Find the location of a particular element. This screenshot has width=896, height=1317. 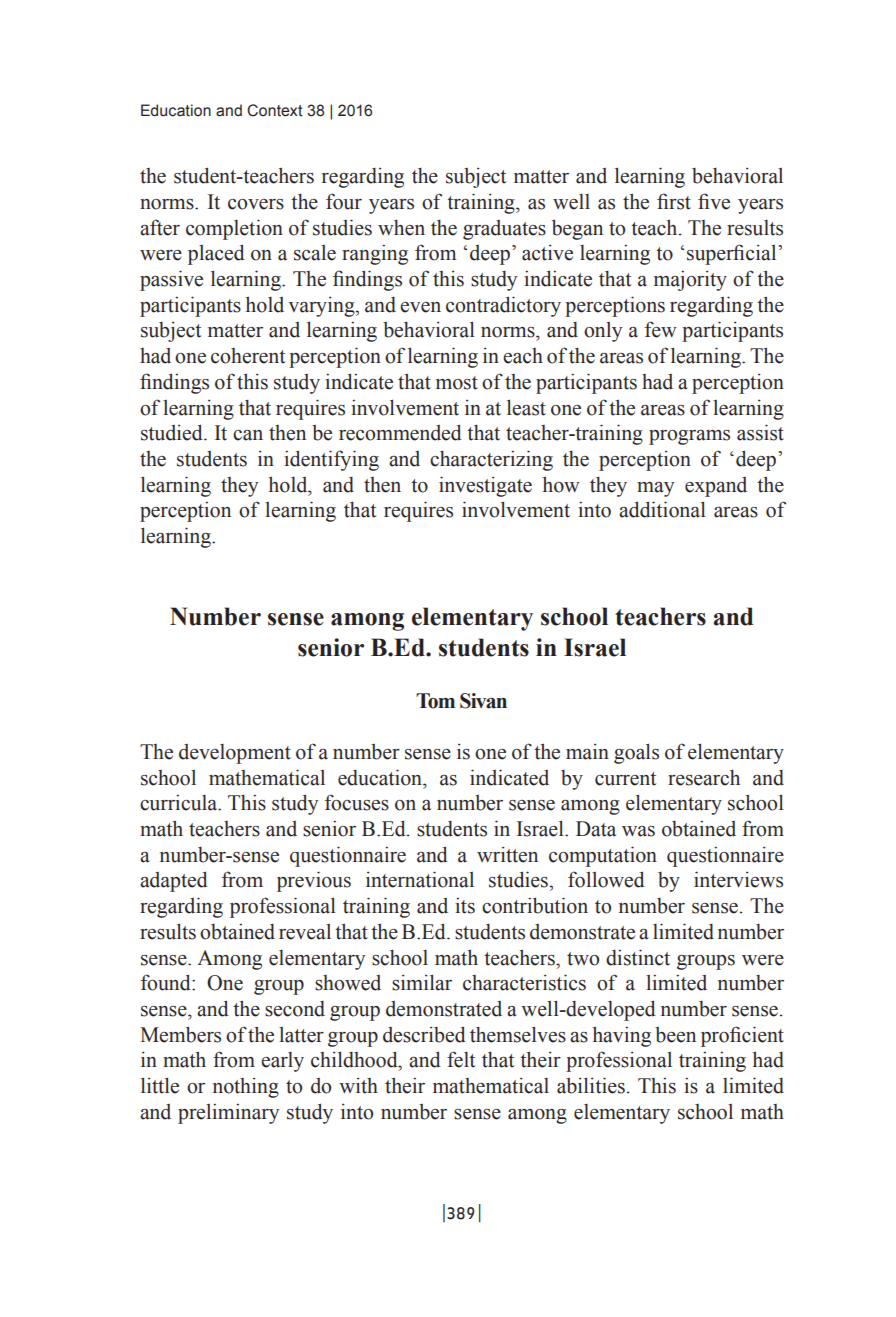

graduates is located at coordinates (504, 230).
